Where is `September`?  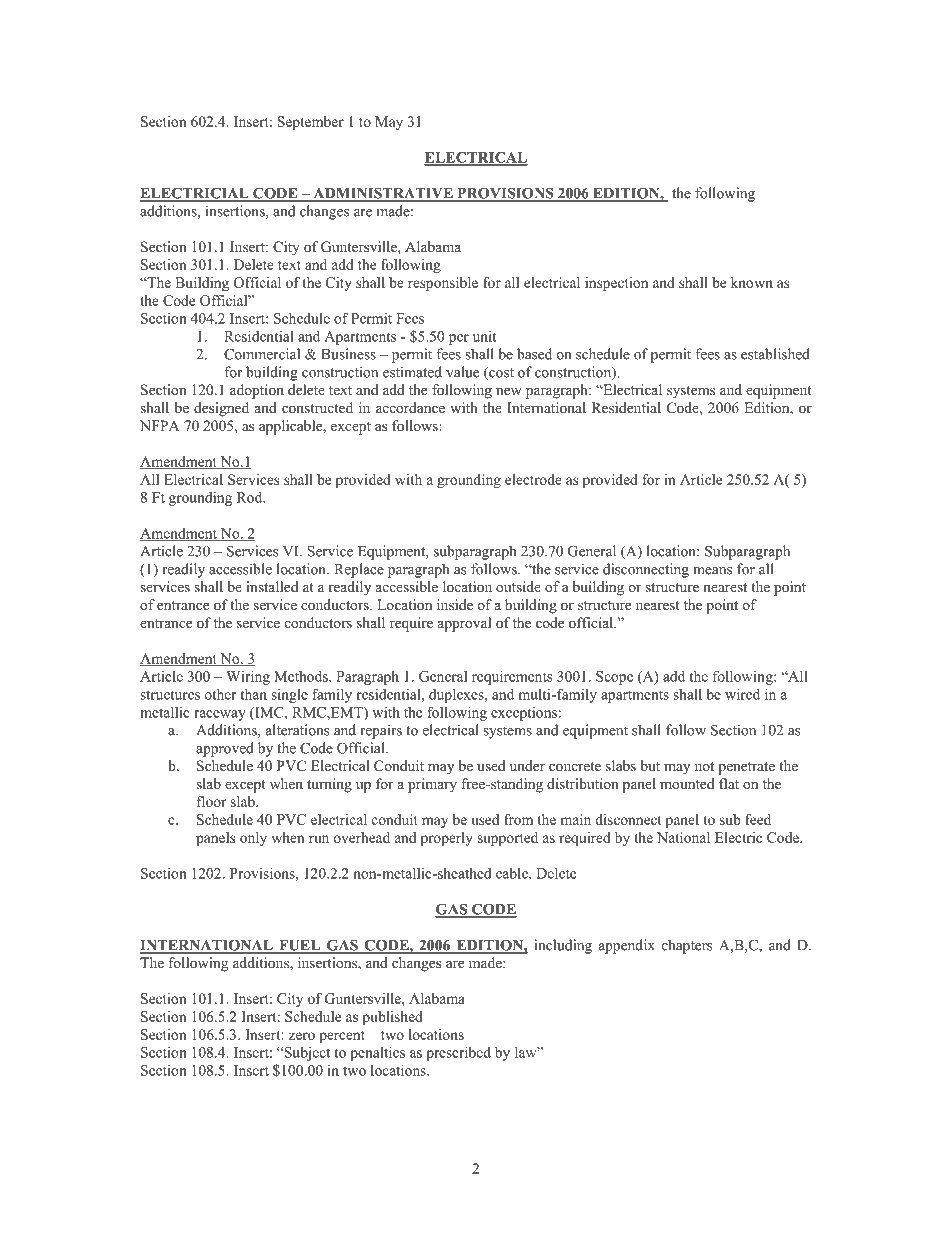
September is located at coordinates (310, 123).
